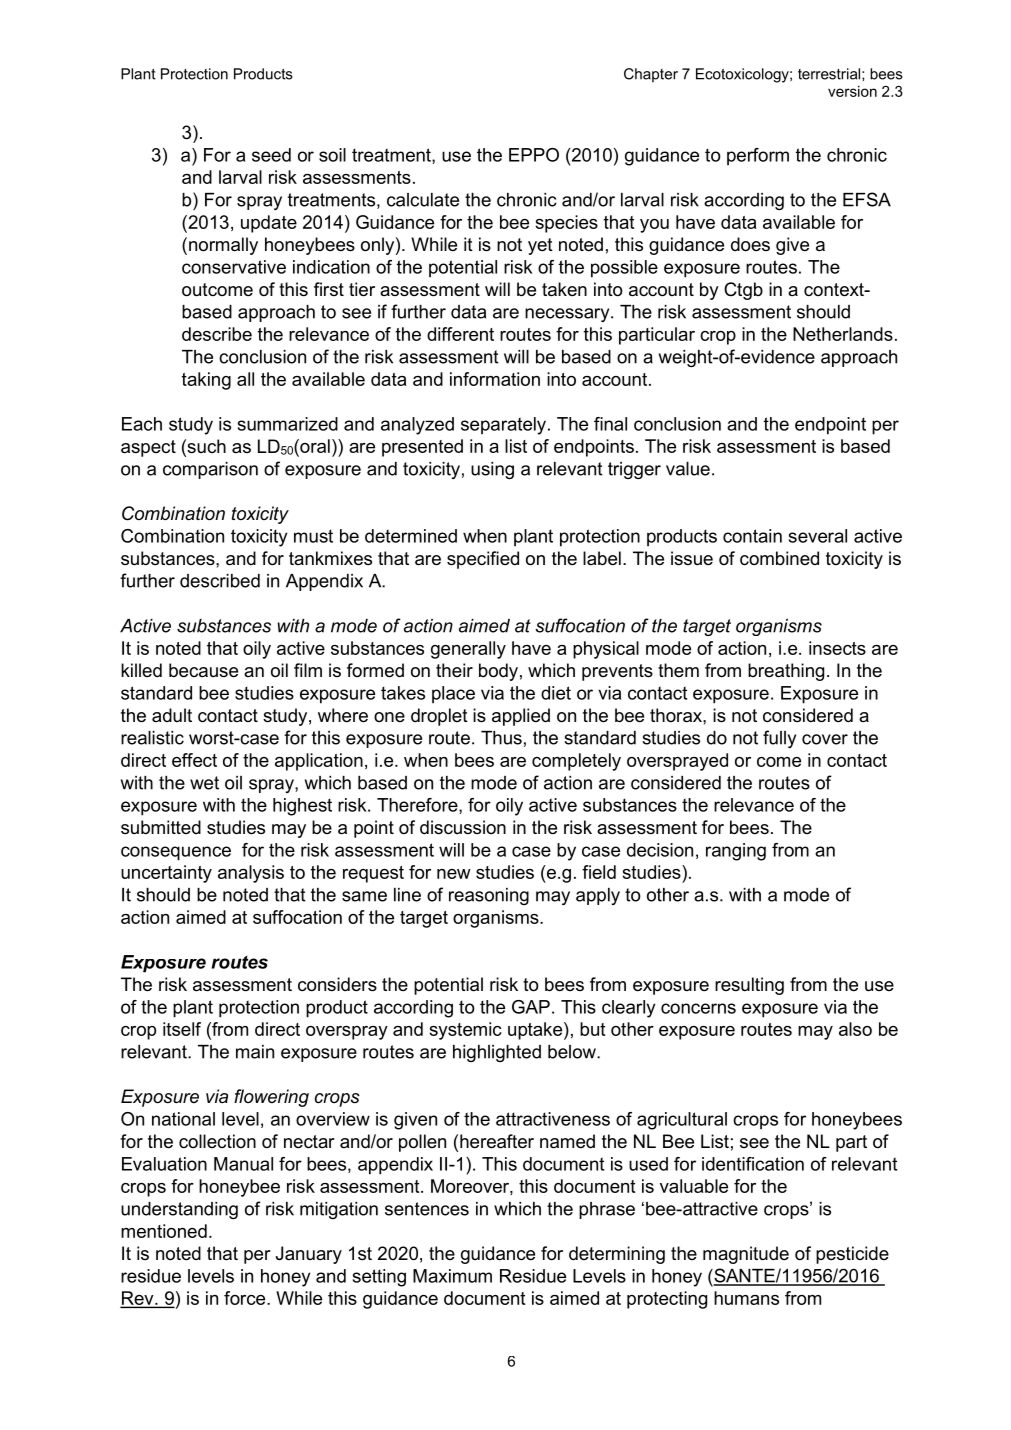  I want to click on using, so click(492, 470).
